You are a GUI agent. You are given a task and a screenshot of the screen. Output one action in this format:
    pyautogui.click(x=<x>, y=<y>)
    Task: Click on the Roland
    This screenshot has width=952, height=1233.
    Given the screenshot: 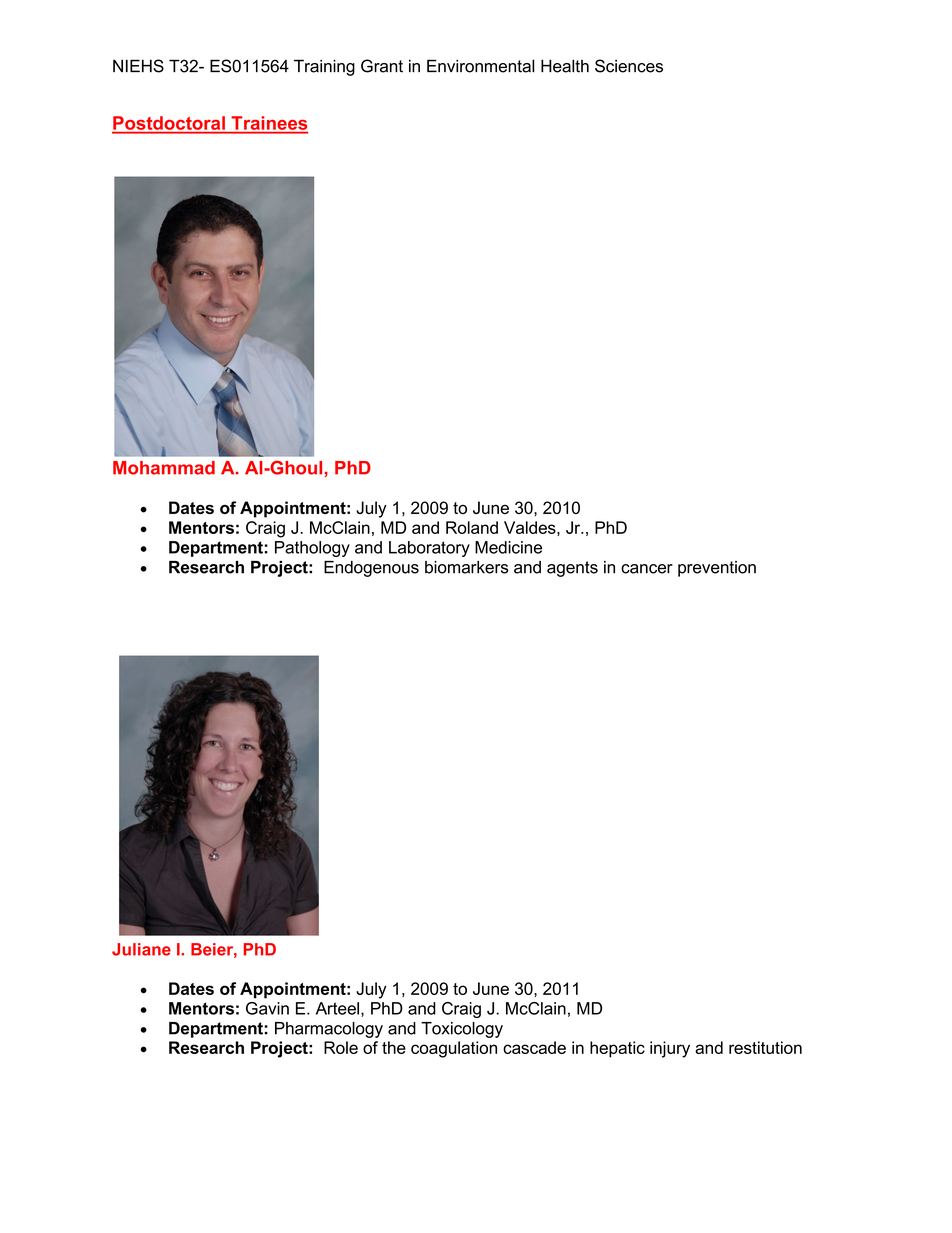 What is the action you would take?
    pyautogui.click(x=472, y=527)
